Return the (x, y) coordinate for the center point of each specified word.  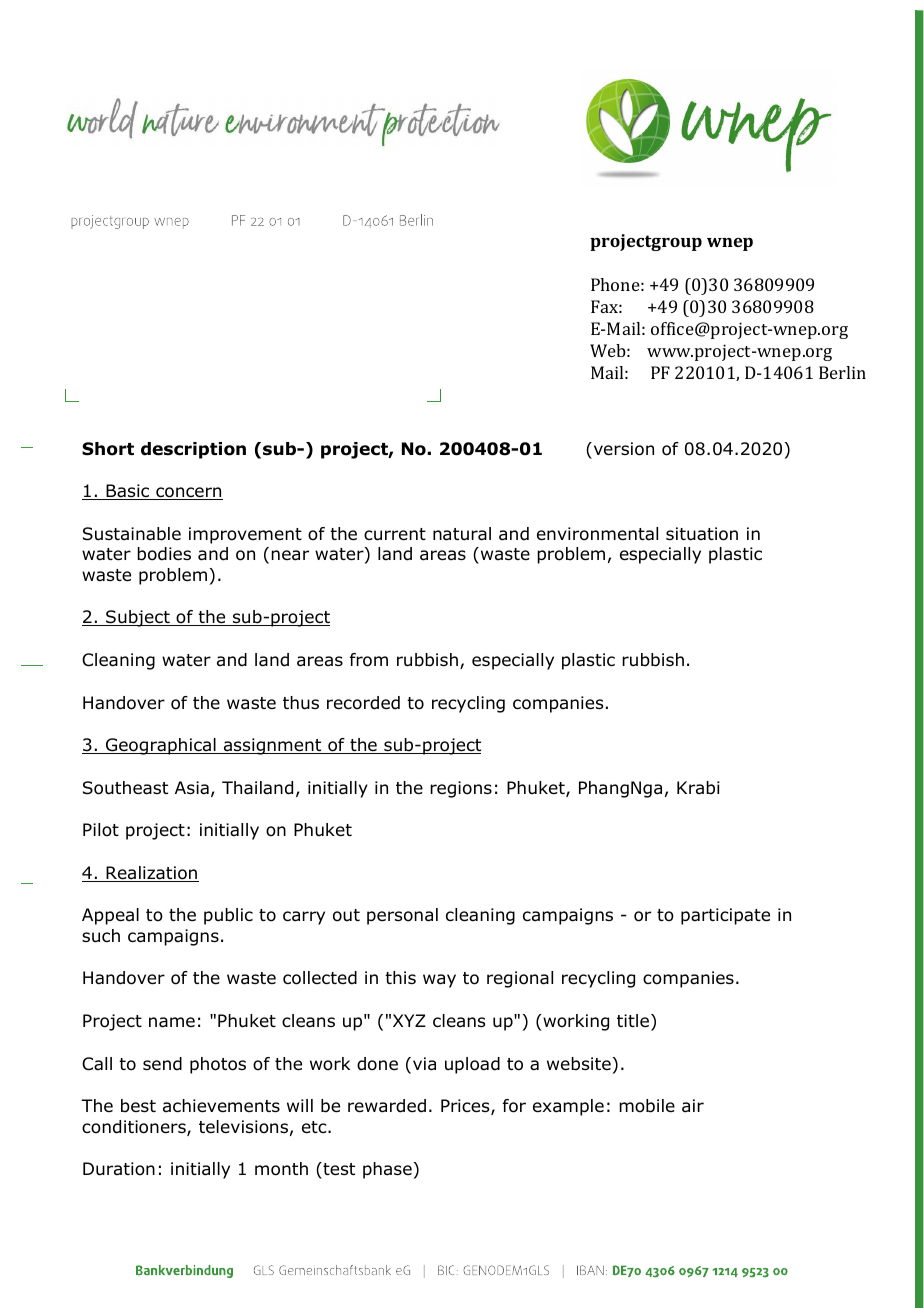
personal (402, 916)
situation (702, 534)
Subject (138, 618)
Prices (466, 1107)
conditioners (135, 1128)
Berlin (842, 372)
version (622, 449)
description (193, 450)
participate (725, 916)
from (369, 660)
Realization (151, 874)
